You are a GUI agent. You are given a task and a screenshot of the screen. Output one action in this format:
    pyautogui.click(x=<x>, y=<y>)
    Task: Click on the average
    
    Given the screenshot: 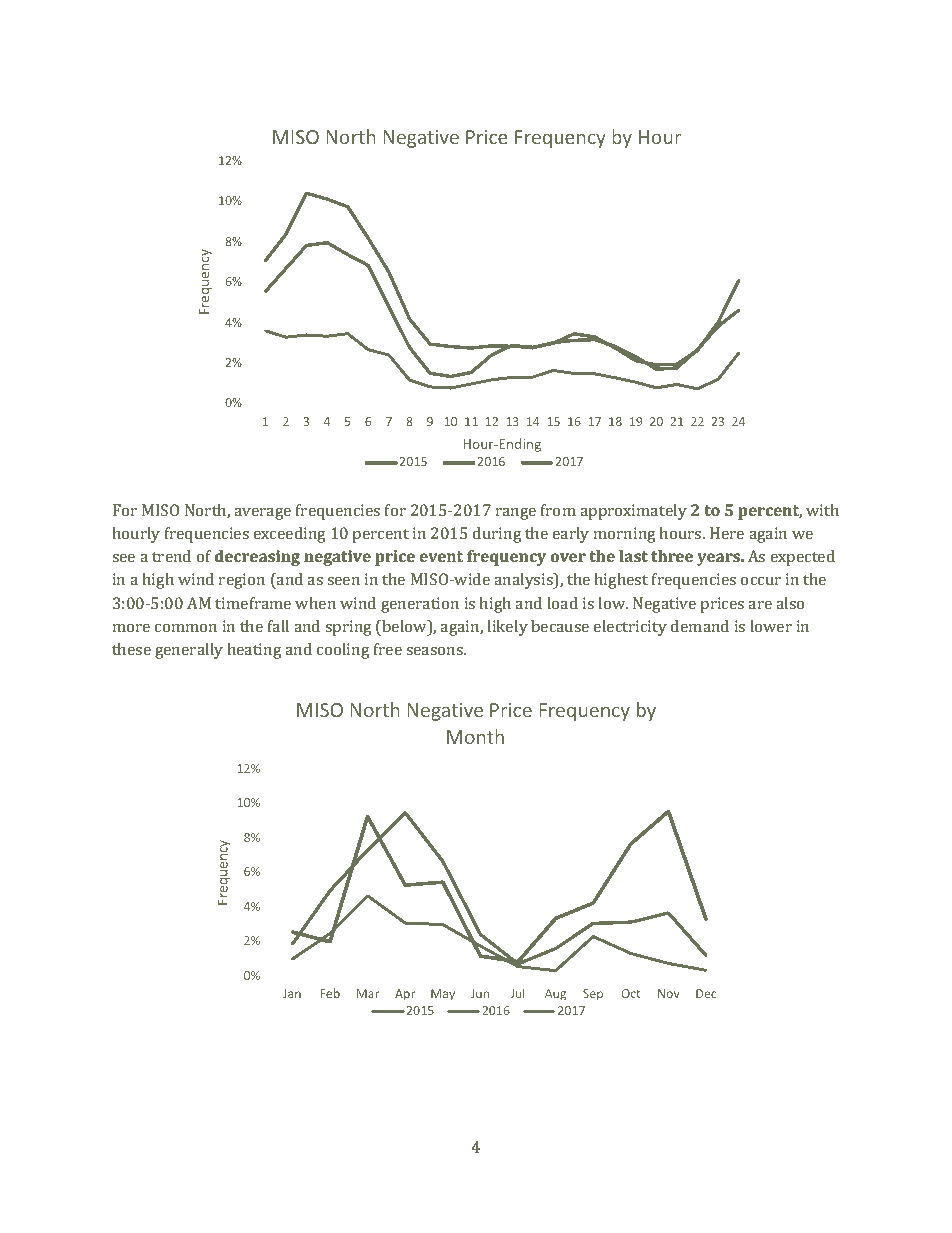 What is the action you would take?
    pyautogui.click(x=262, y=514)
